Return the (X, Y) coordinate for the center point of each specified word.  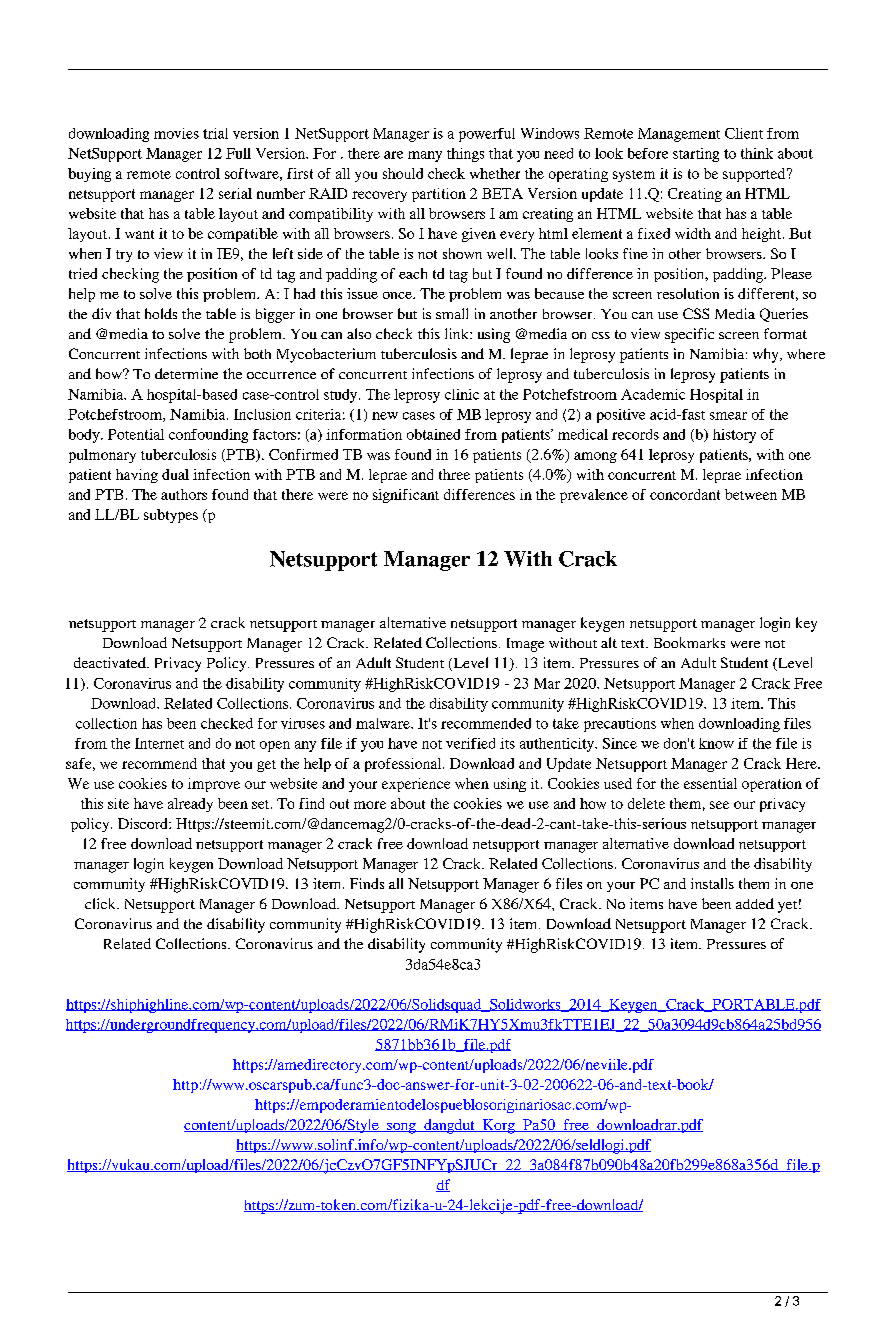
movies (176, 133)
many (425, 156)
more (370, 805)
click (101, 903)
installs (712, 883)
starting (696, 155)
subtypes (171, 516)
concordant (685, 494)
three (454, 474)
